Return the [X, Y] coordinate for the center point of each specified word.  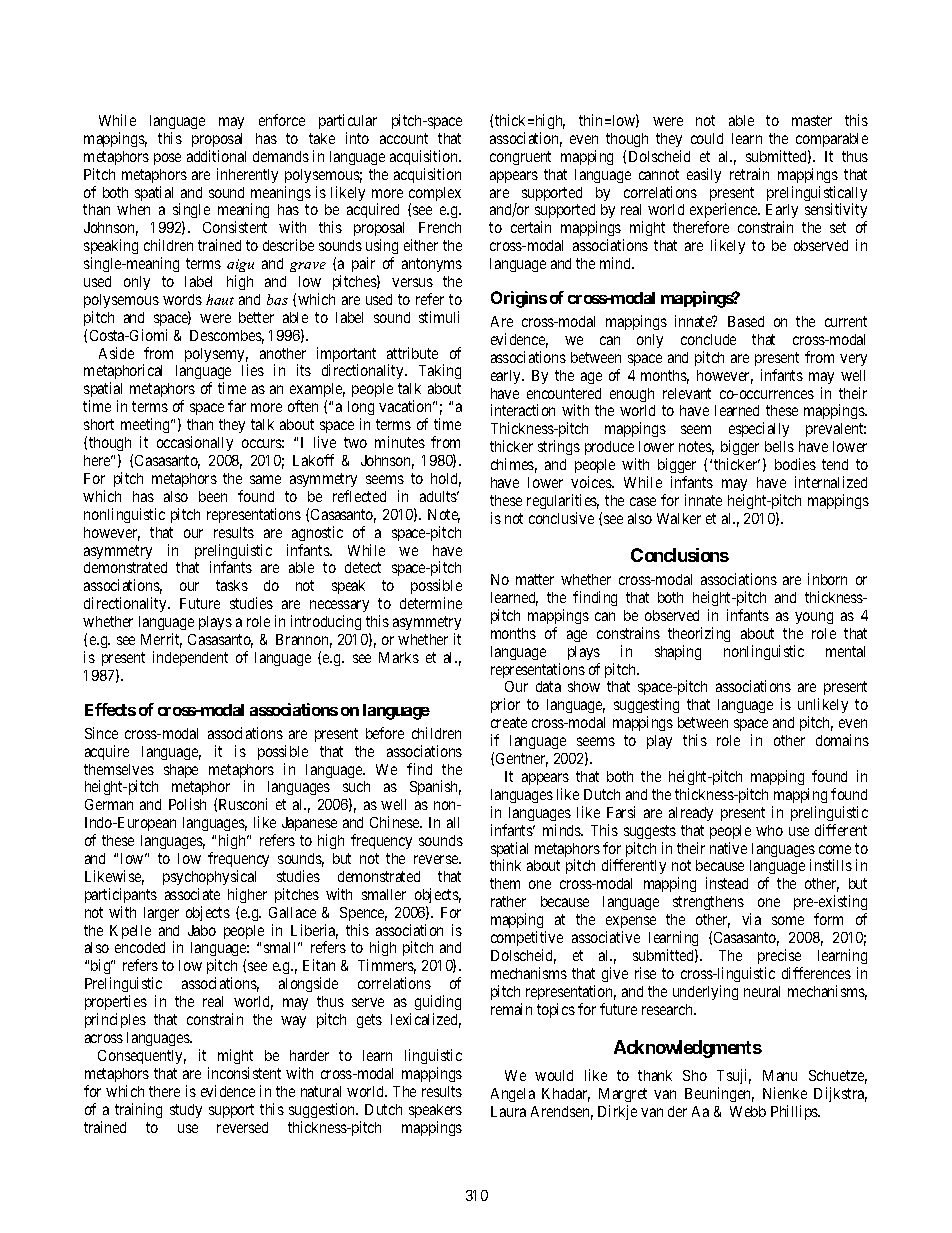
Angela [513, 1095]
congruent [520, 158]
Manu [780, 1075]
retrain [749, 174]
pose [167, 159]
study [186, 1111]
